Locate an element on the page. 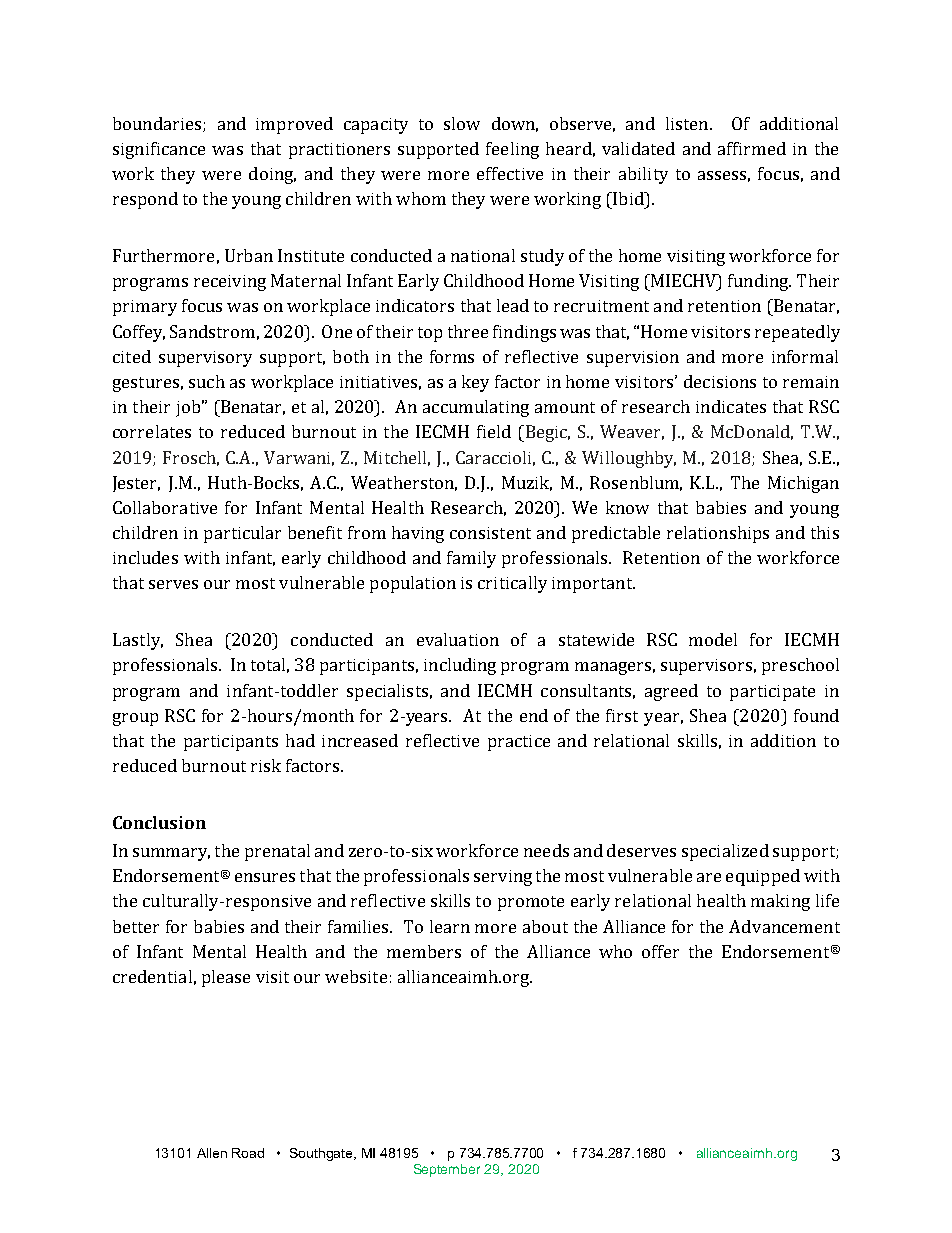 The width and height of the document is (952, 1233). ensures is located at coordinates (265, 877).
